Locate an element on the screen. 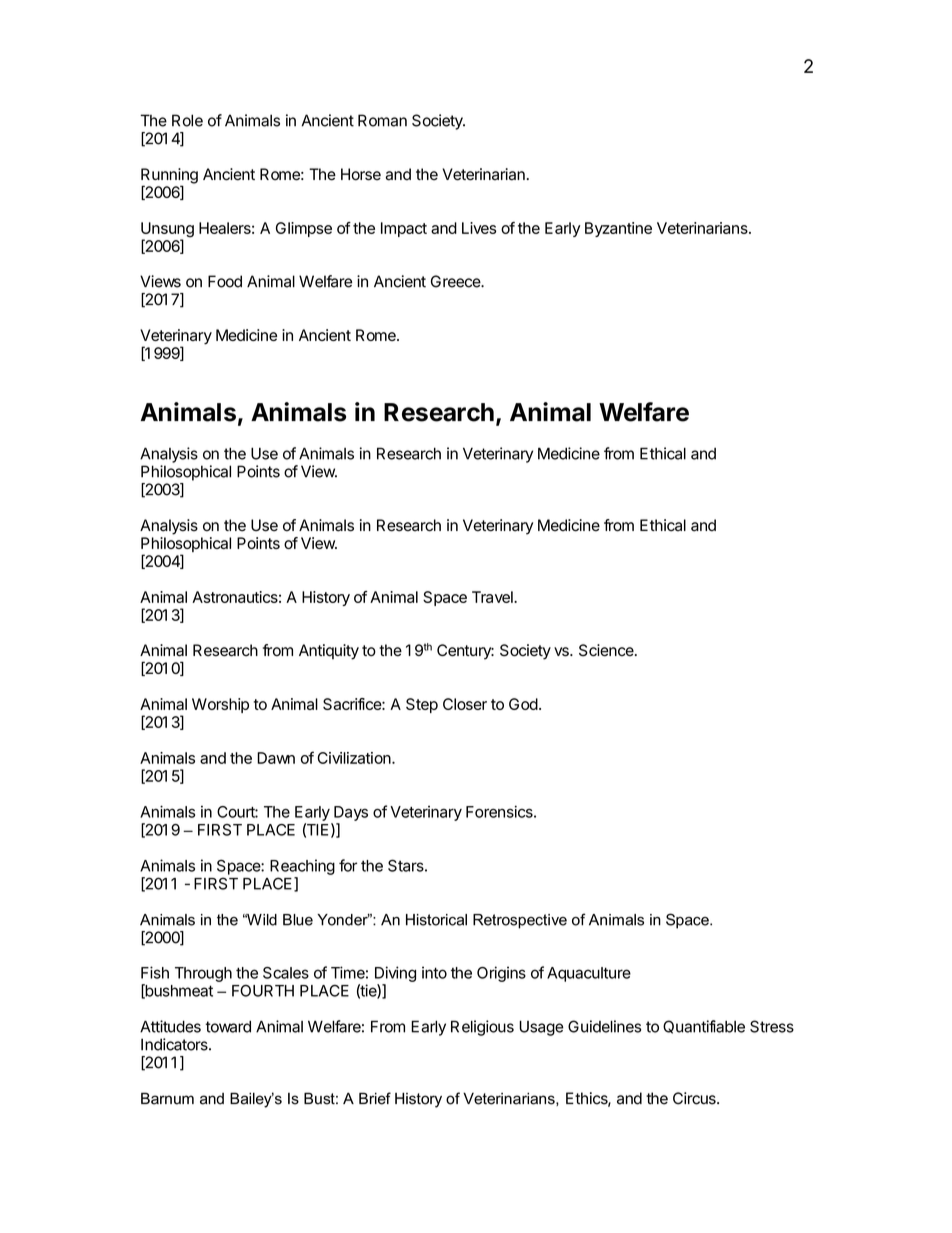 This screenshot has height=1233, width=952. toward is located at coordinates (228, 1026).
